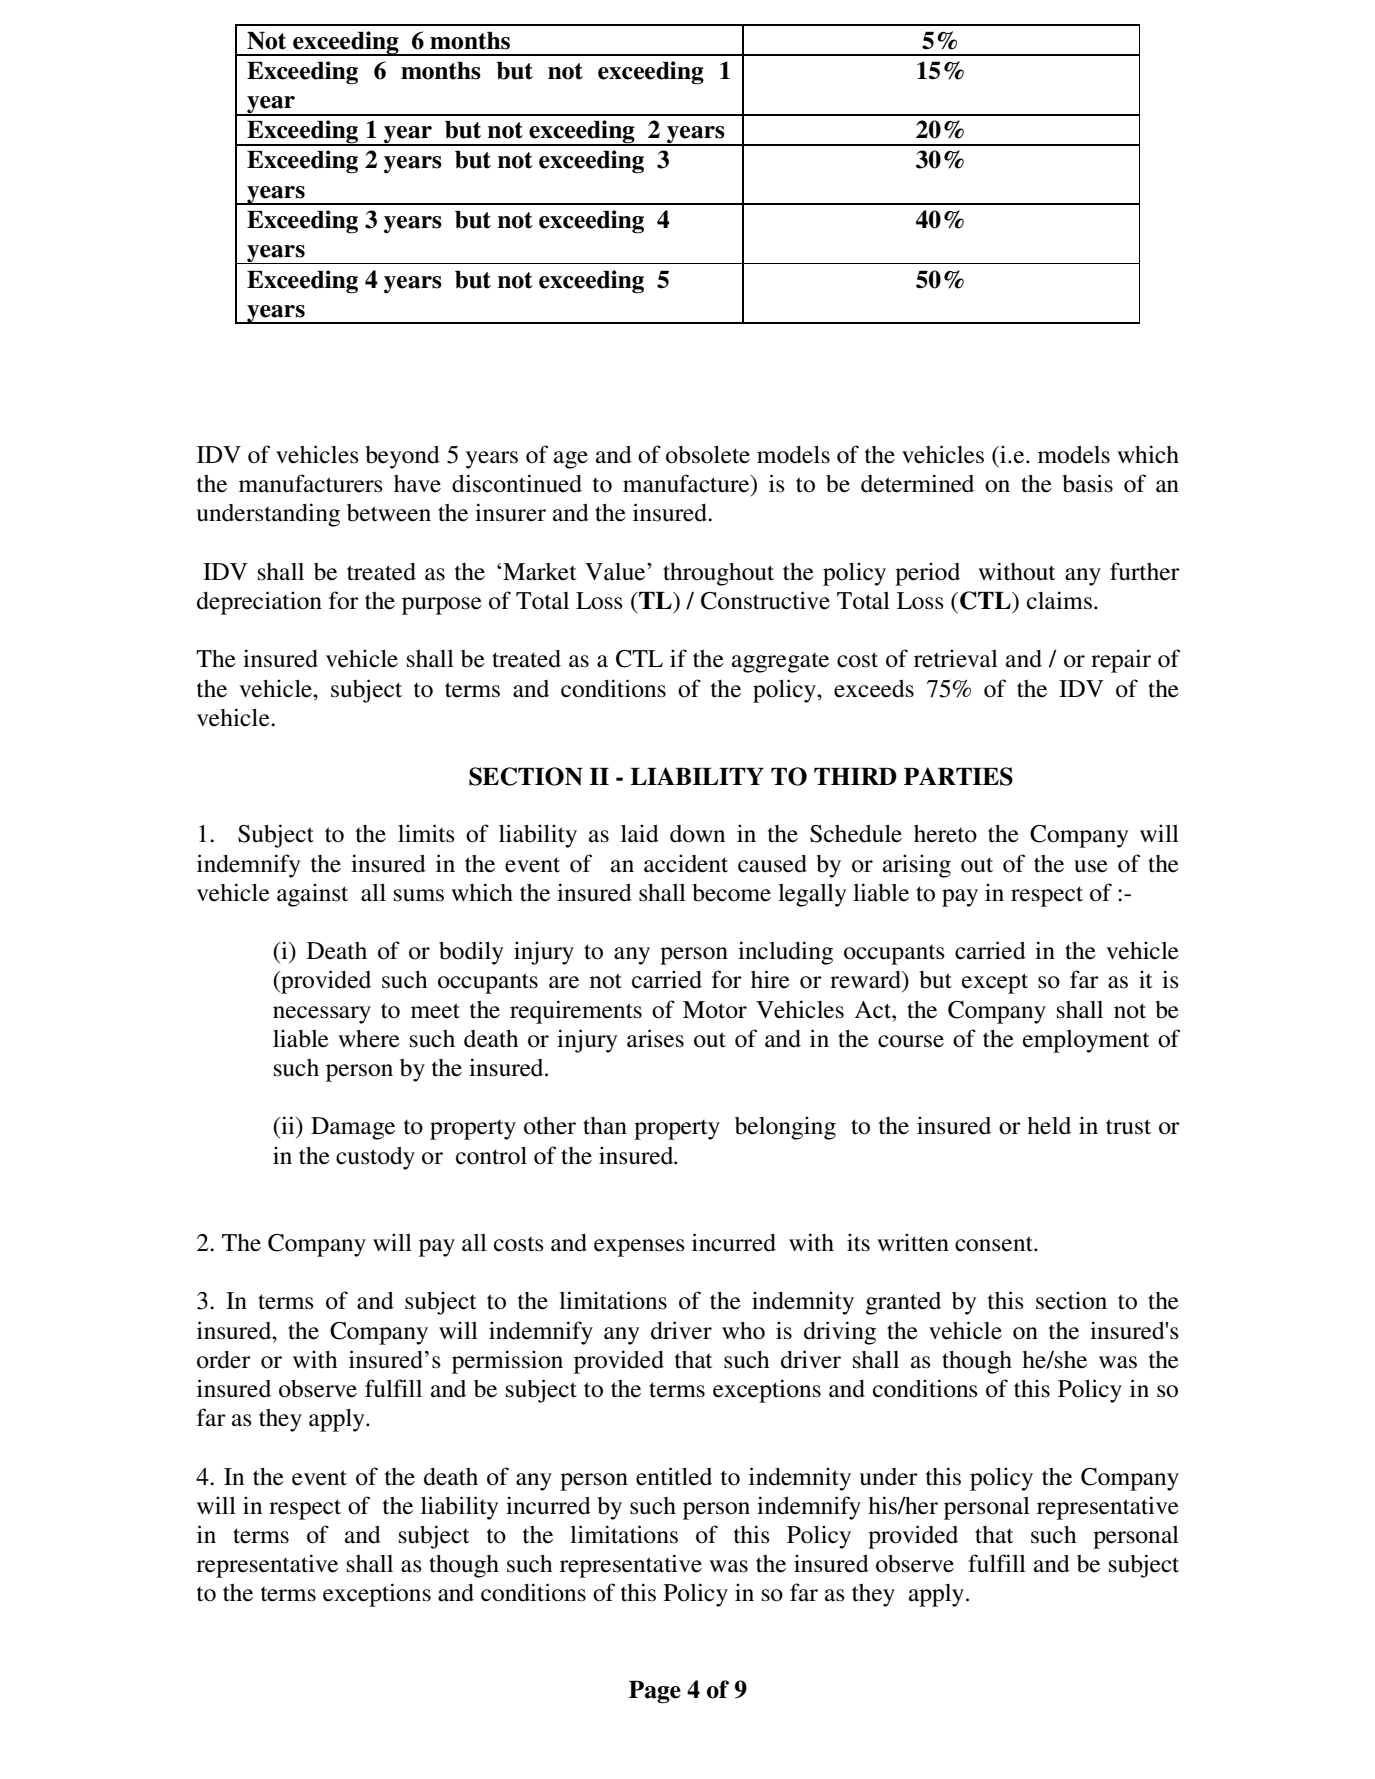  What do you see at coordinates (655, 1038) in the image?
I see `arises` at bounding box center [655, 1038].
